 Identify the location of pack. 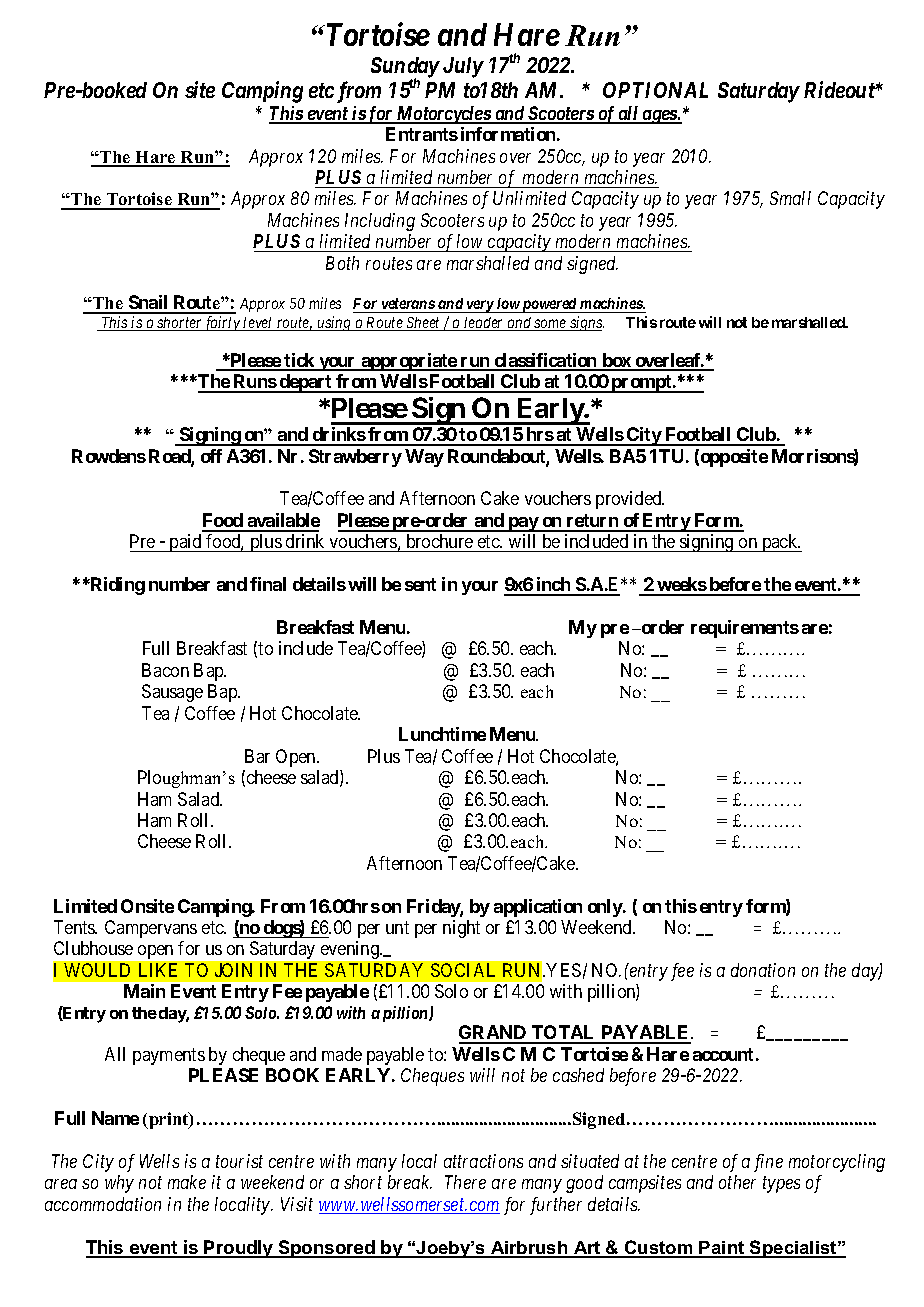
(780, 543).
